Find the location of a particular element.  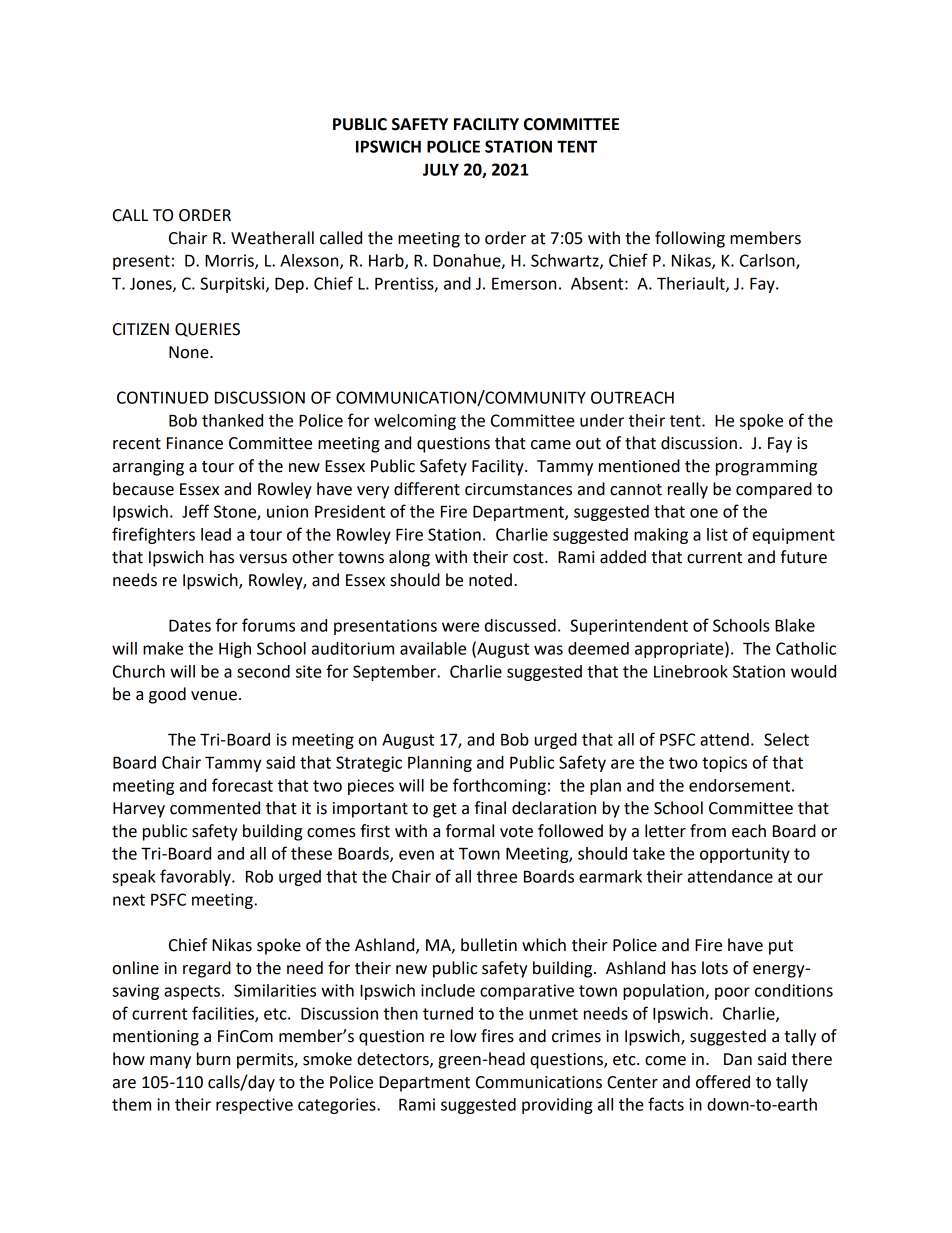

Weatherall is located at coordinates (272, 238).
